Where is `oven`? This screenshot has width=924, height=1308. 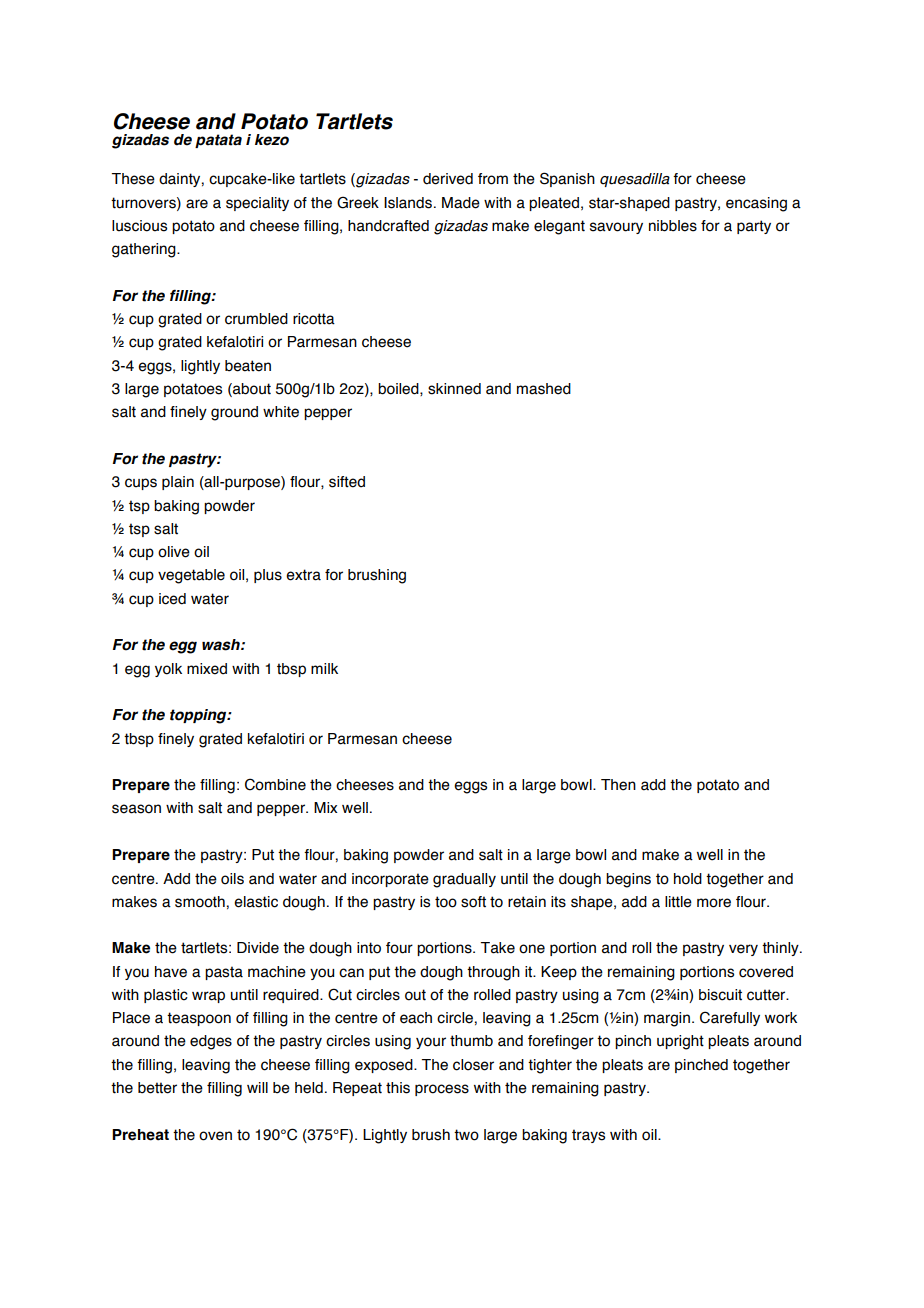 oven is located at coordinates (215, 1136).
